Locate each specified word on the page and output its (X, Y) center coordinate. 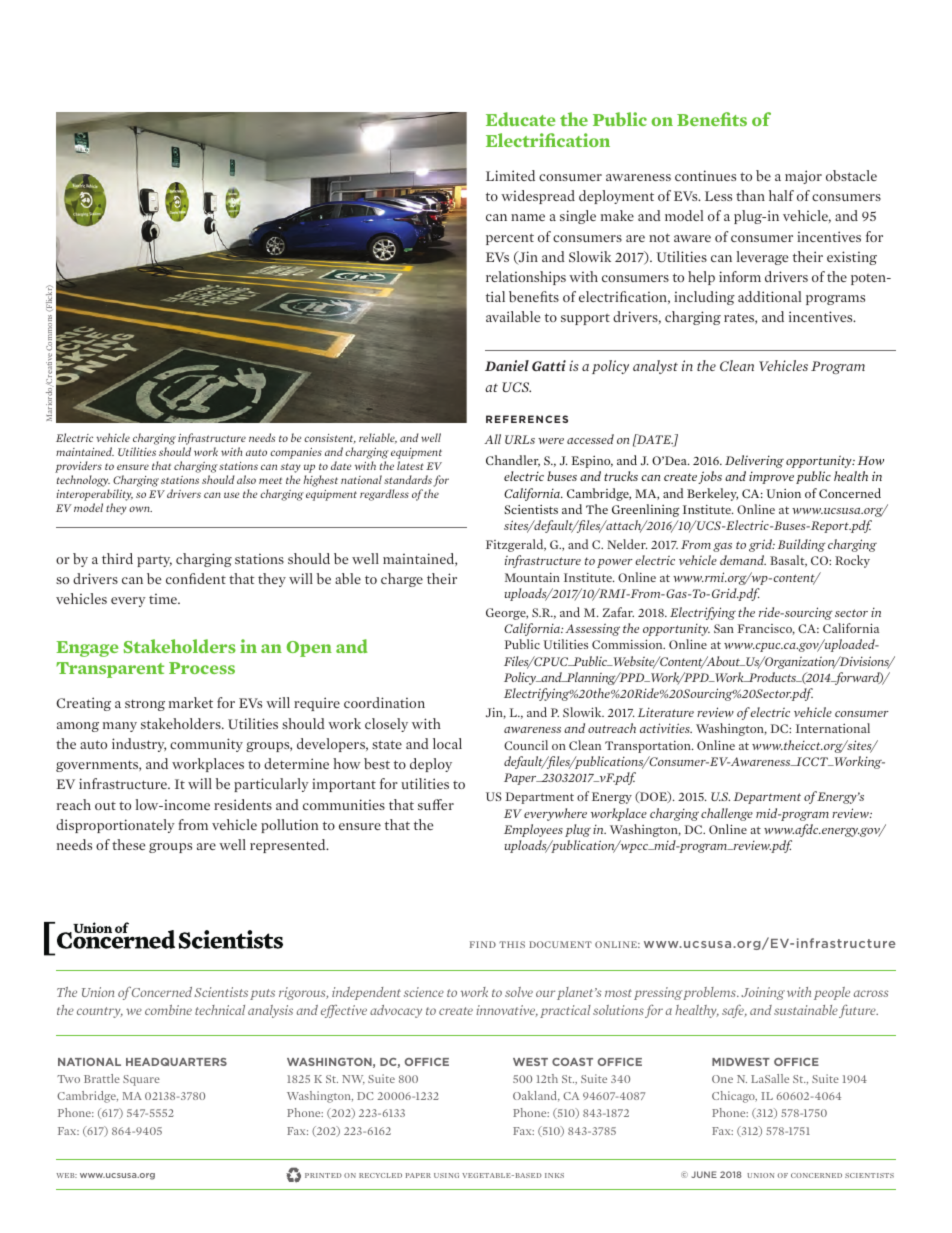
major (803, 177)
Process (202, 668)
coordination (384, 702)
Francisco (766, 629)
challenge (727, 814)
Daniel (507, 365)
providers (78, 468)
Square (141, 1080)
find (483, 944)
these (128, 844)
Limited (510, 175)
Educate (520, 119)
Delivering (754, 461)
